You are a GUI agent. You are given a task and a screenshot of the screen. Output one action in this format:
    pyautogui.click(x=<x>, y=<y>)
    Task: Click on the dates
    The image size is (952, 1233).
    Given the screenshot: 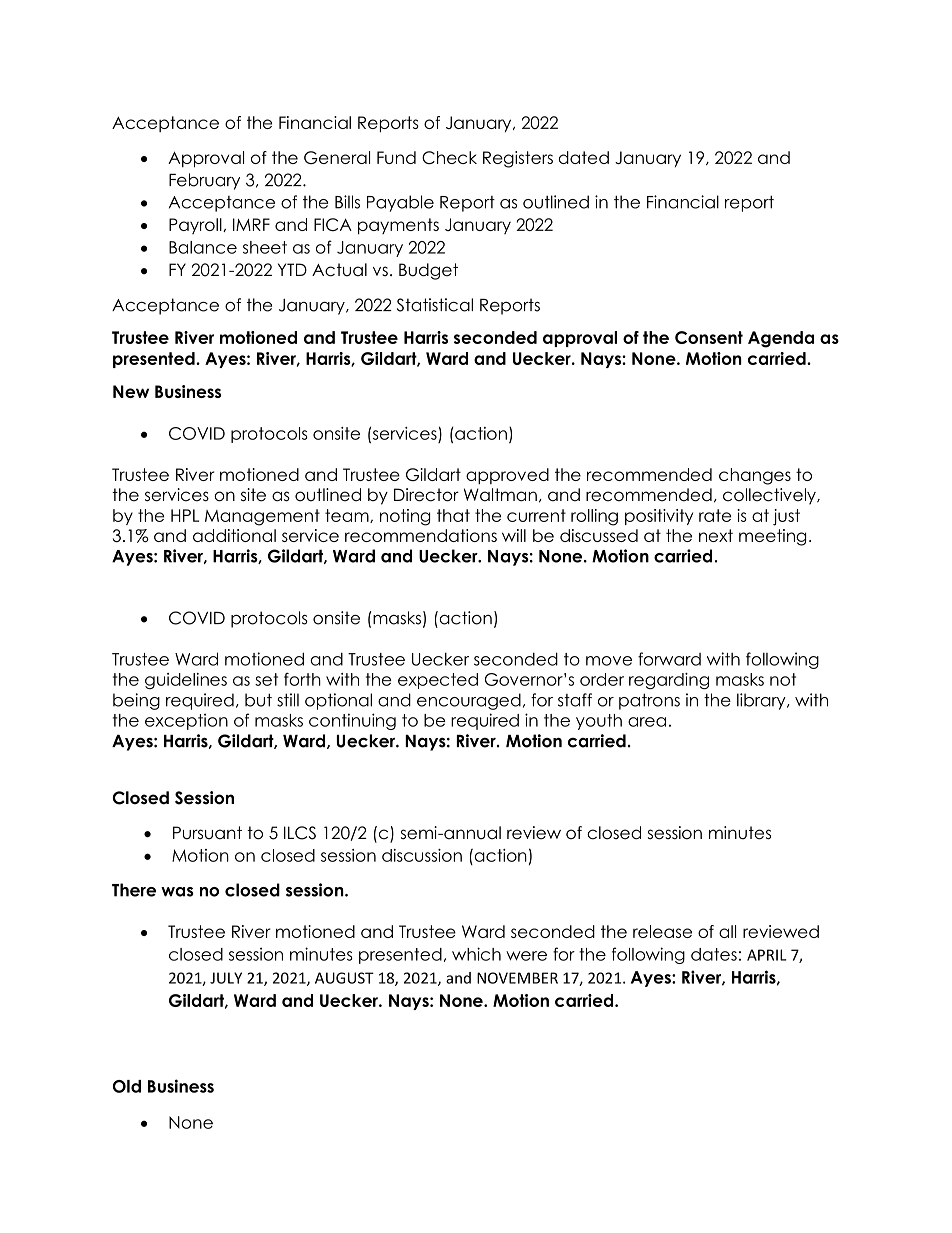 What is the action you would take?
    pyautogui.click(x=714, y=954)
